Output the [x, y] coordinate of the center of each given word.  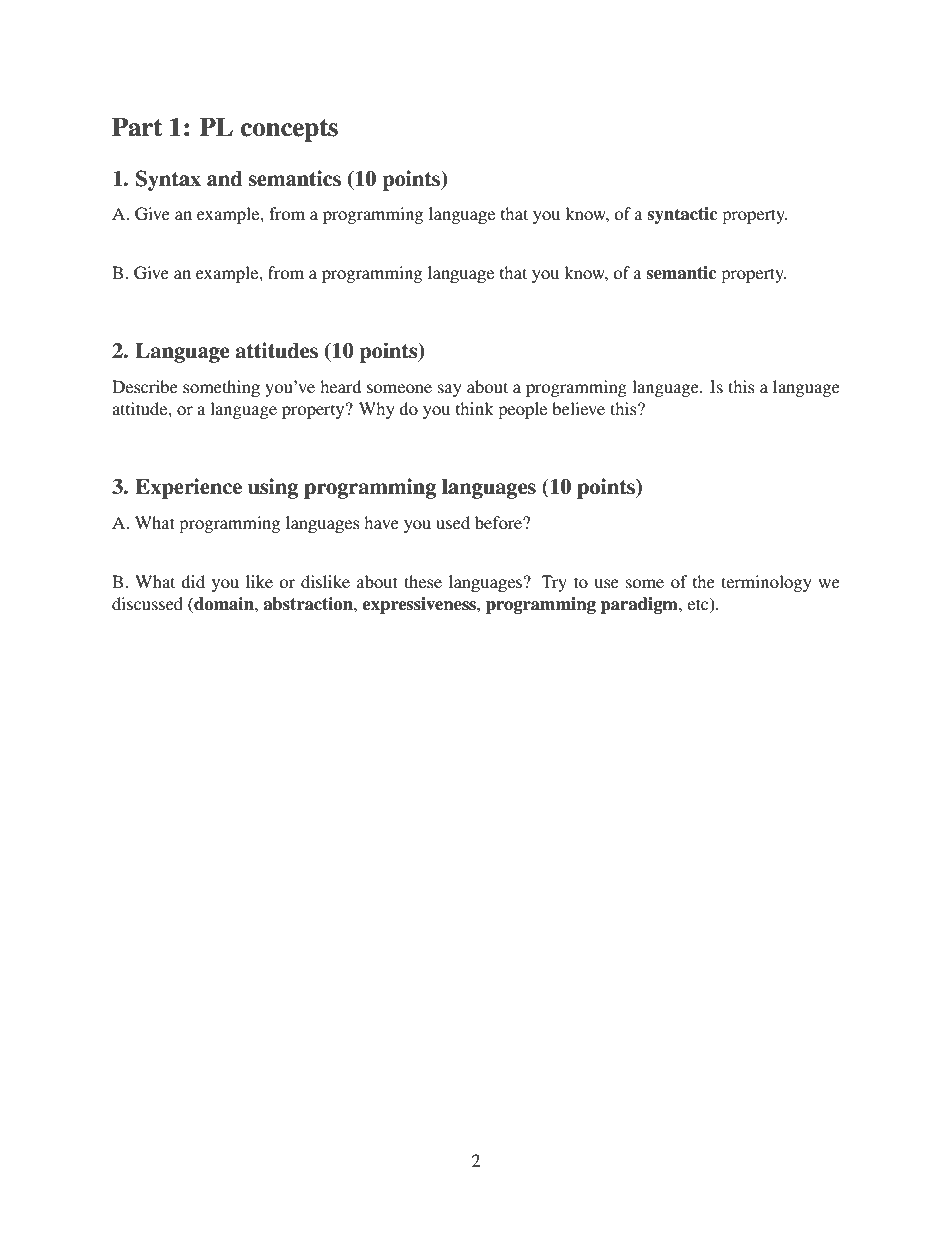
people [522, 410]
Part [137, 127]
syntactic [682, 215]
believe [578, 408]
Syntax [168, 180]
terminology [766, 583]
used [453, 522]
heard [340, 386]
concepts [289, 130]
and [224, 179]
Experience [188, 488]
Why [377, 410]
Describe [145, 386]
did [193, 581]
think [475, 408]
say [450, 390]
